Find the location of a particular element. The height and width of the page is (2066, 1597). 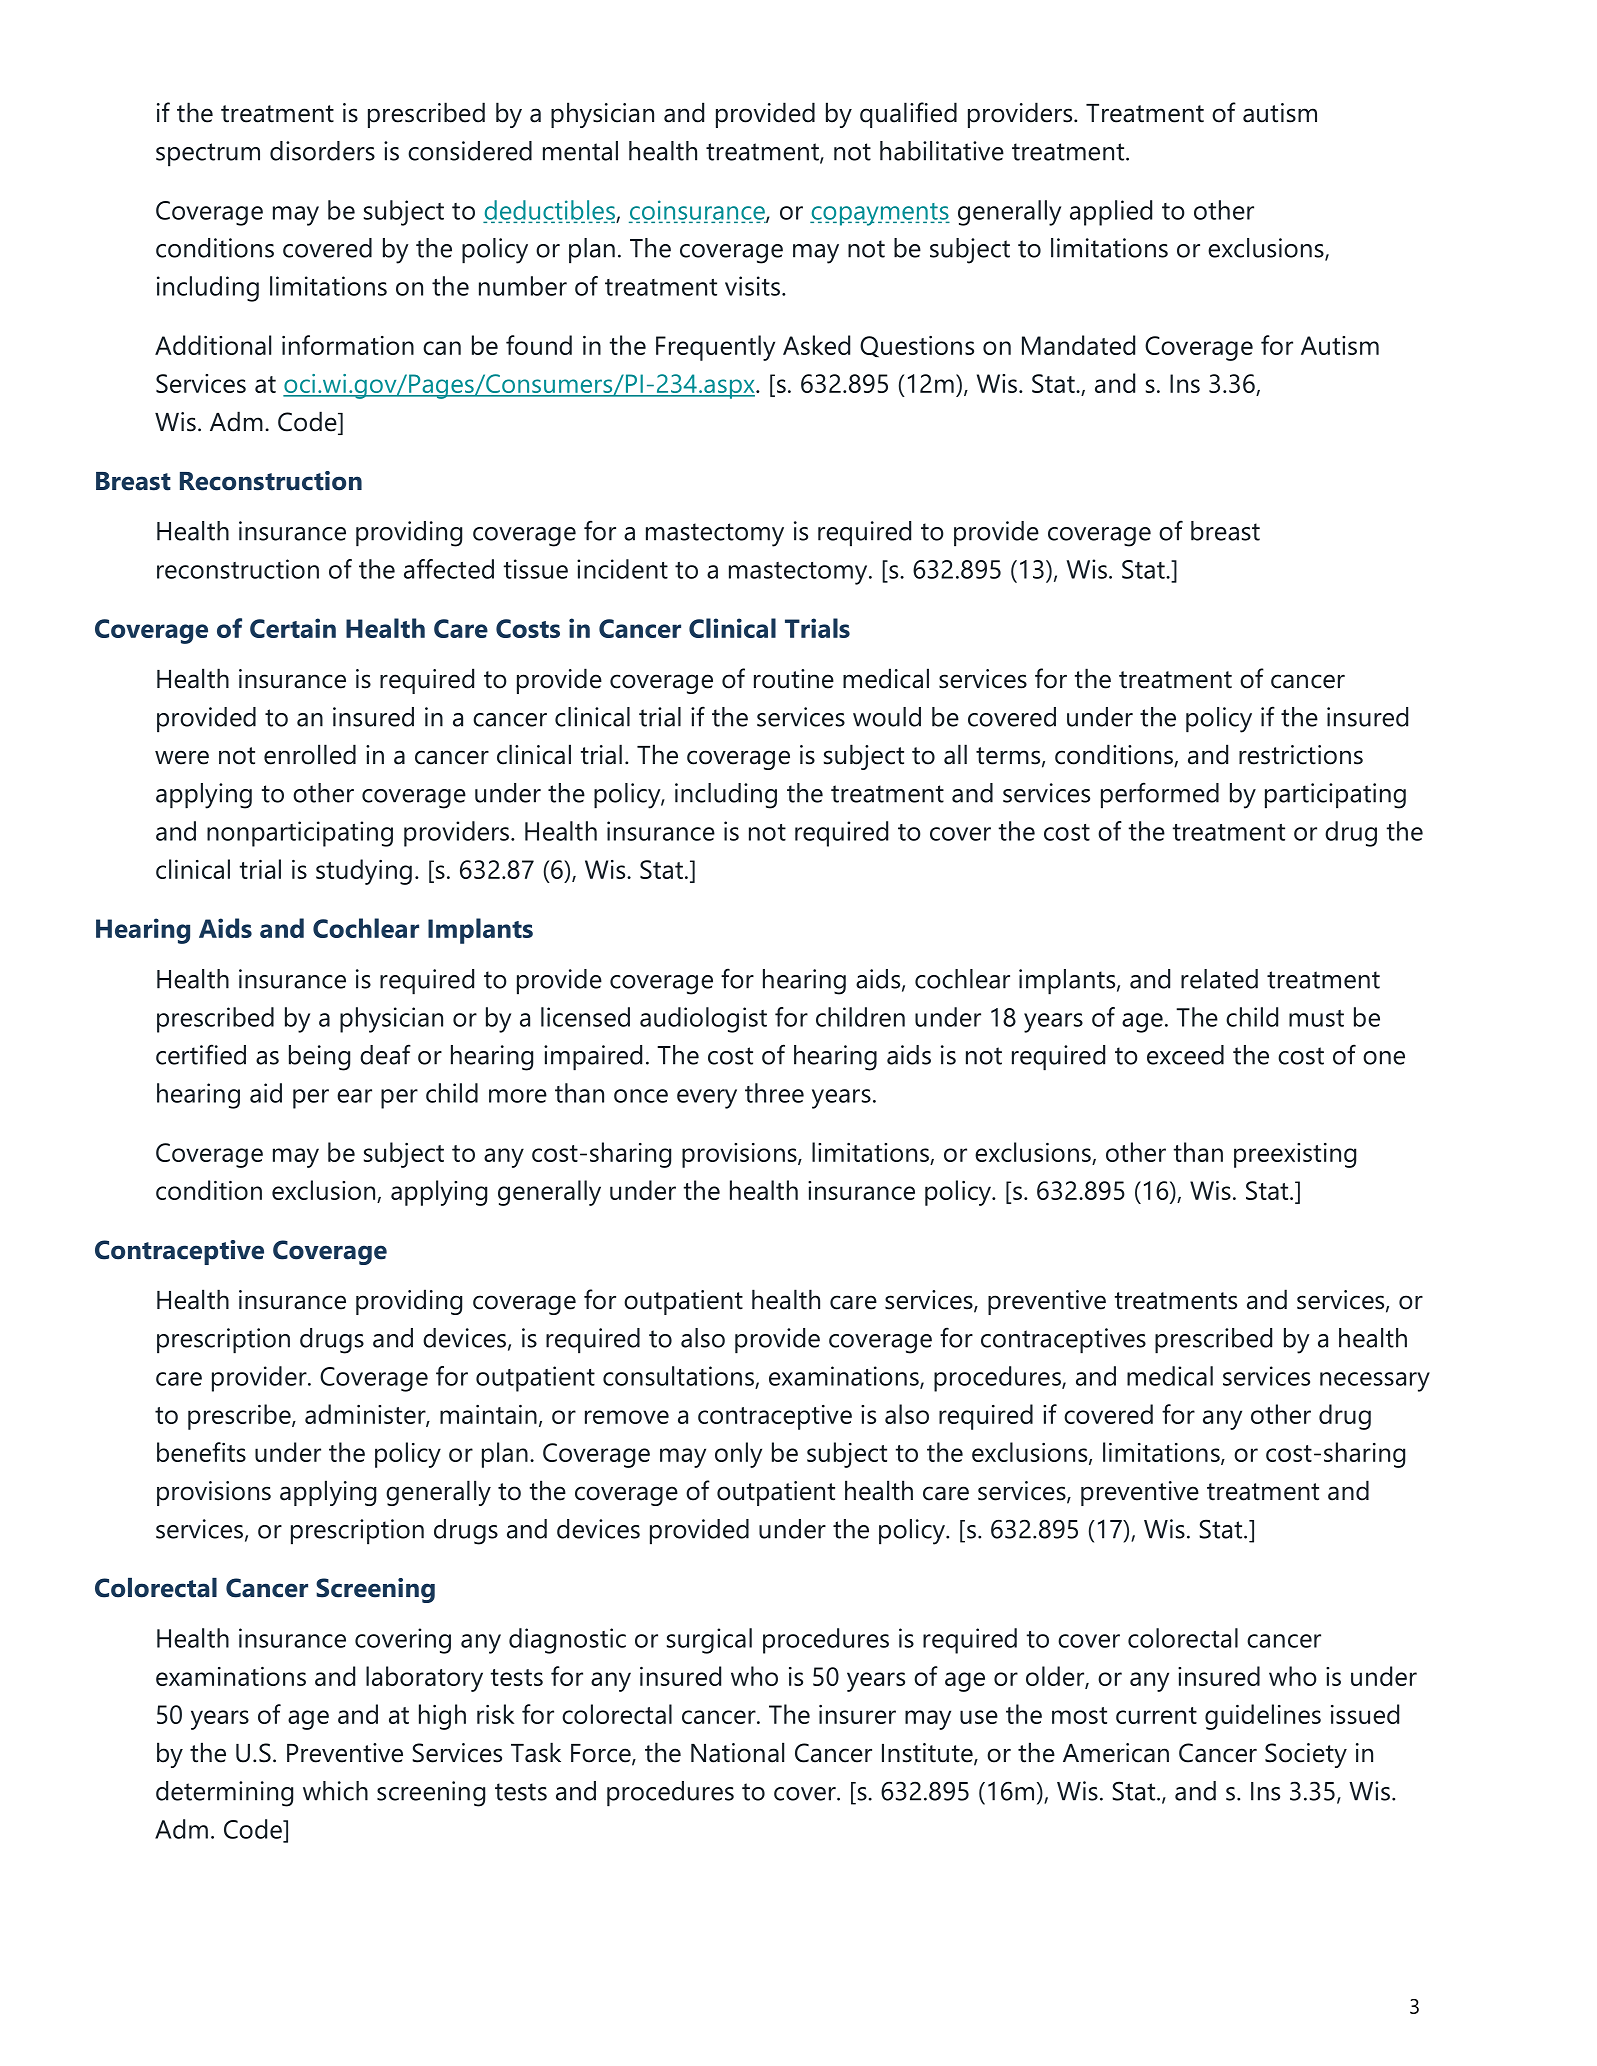

disorders is located at coordinates (322, 151).
